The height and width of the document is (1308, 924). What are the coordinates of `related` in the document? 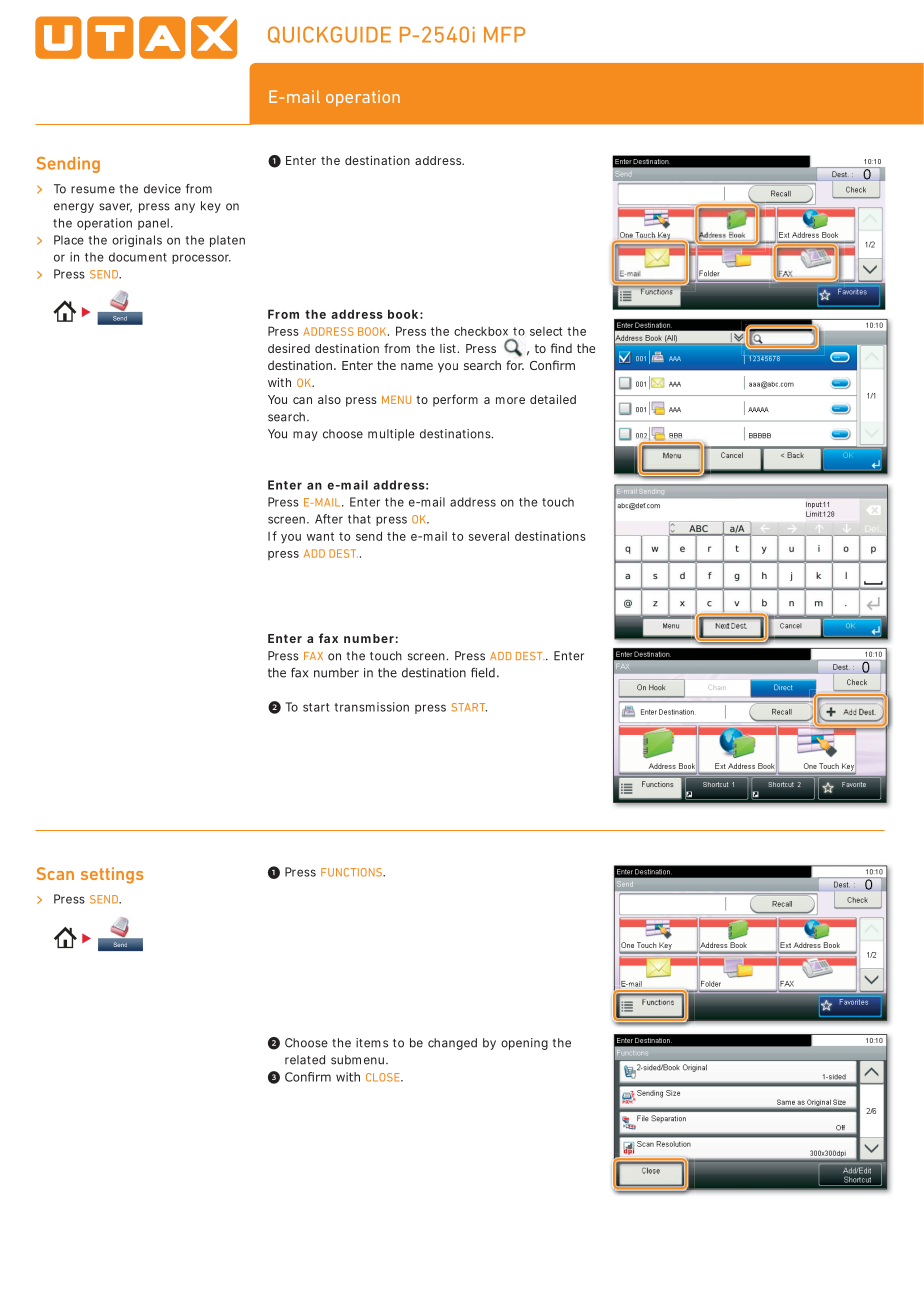 It's located at (305, 1060).
